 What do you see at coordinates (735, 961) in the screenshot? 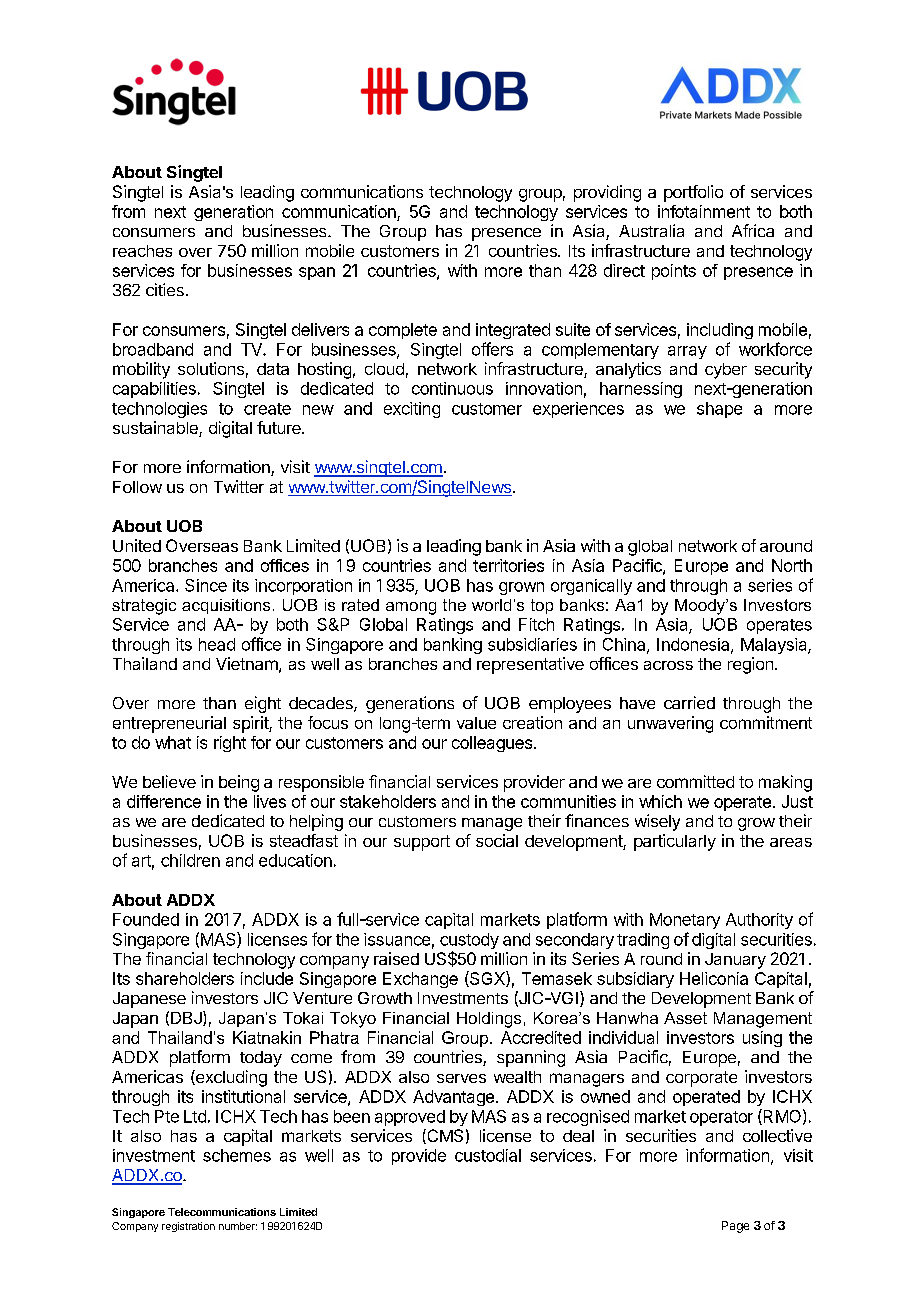
I see `January` at bounding box center [735, 961].
